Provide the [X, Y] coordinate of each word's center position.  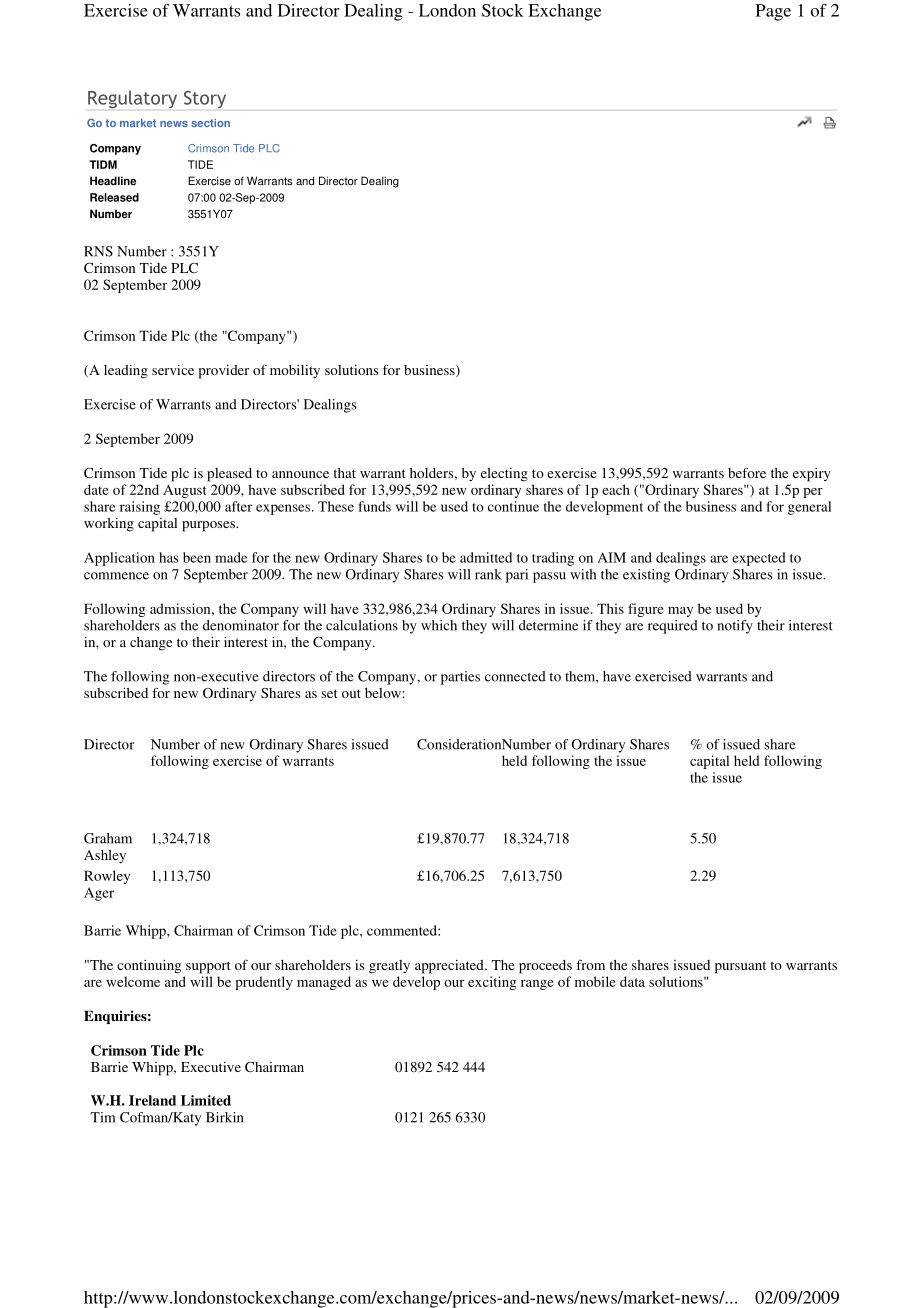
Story [205, 99]
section [210, 123]
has [168, 557]
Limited [206, 1100]
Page [773, 12]
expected [759, 559]
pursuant [740, 967]
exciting [492, 983]
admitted [486, 557]
